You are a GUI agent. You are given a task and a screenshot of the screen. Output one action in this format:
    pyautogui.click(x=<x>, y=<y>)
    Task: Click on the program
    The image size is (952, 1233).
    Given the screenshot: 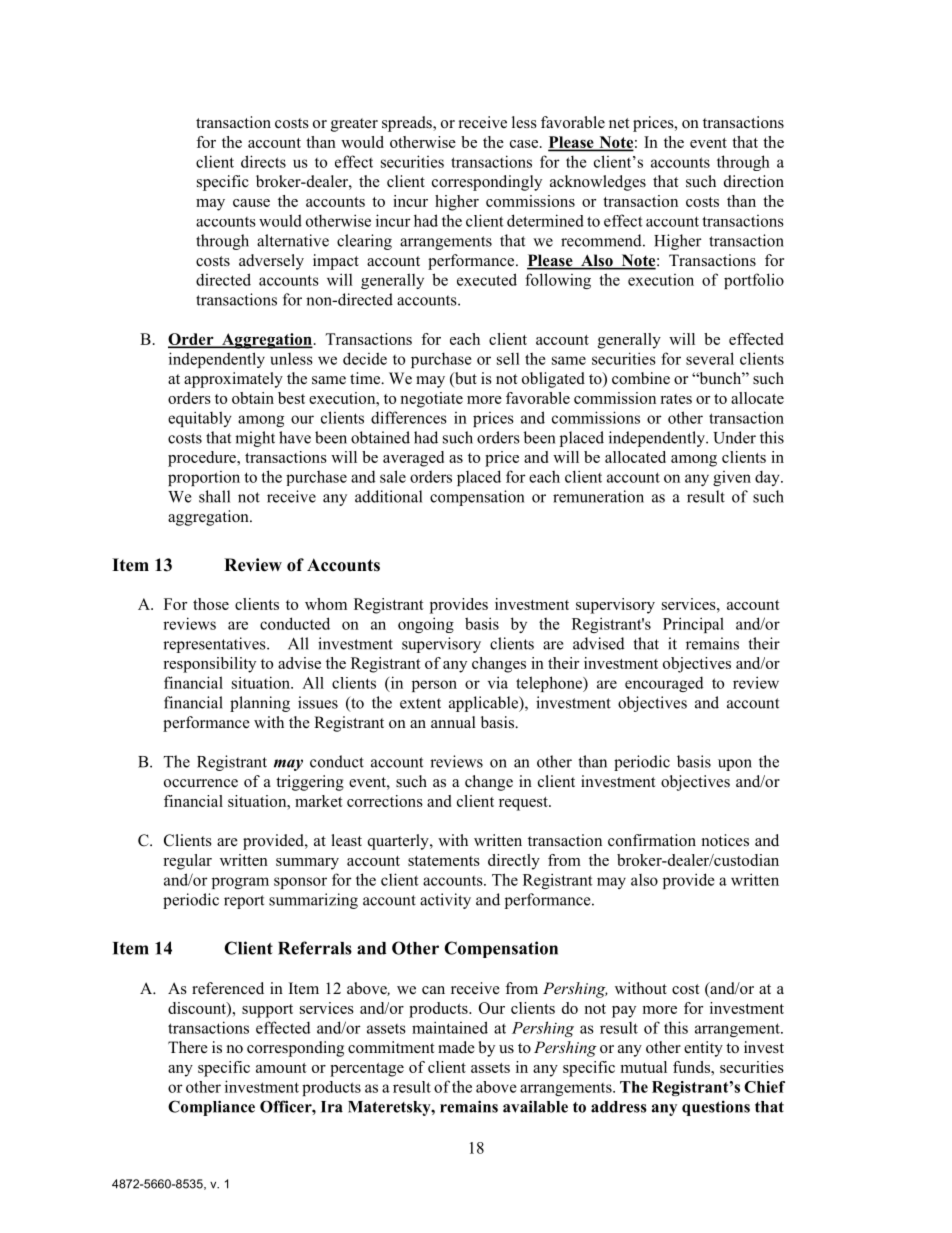 What is the action you would take?
    pyautogui.click(x=240, y=883)
